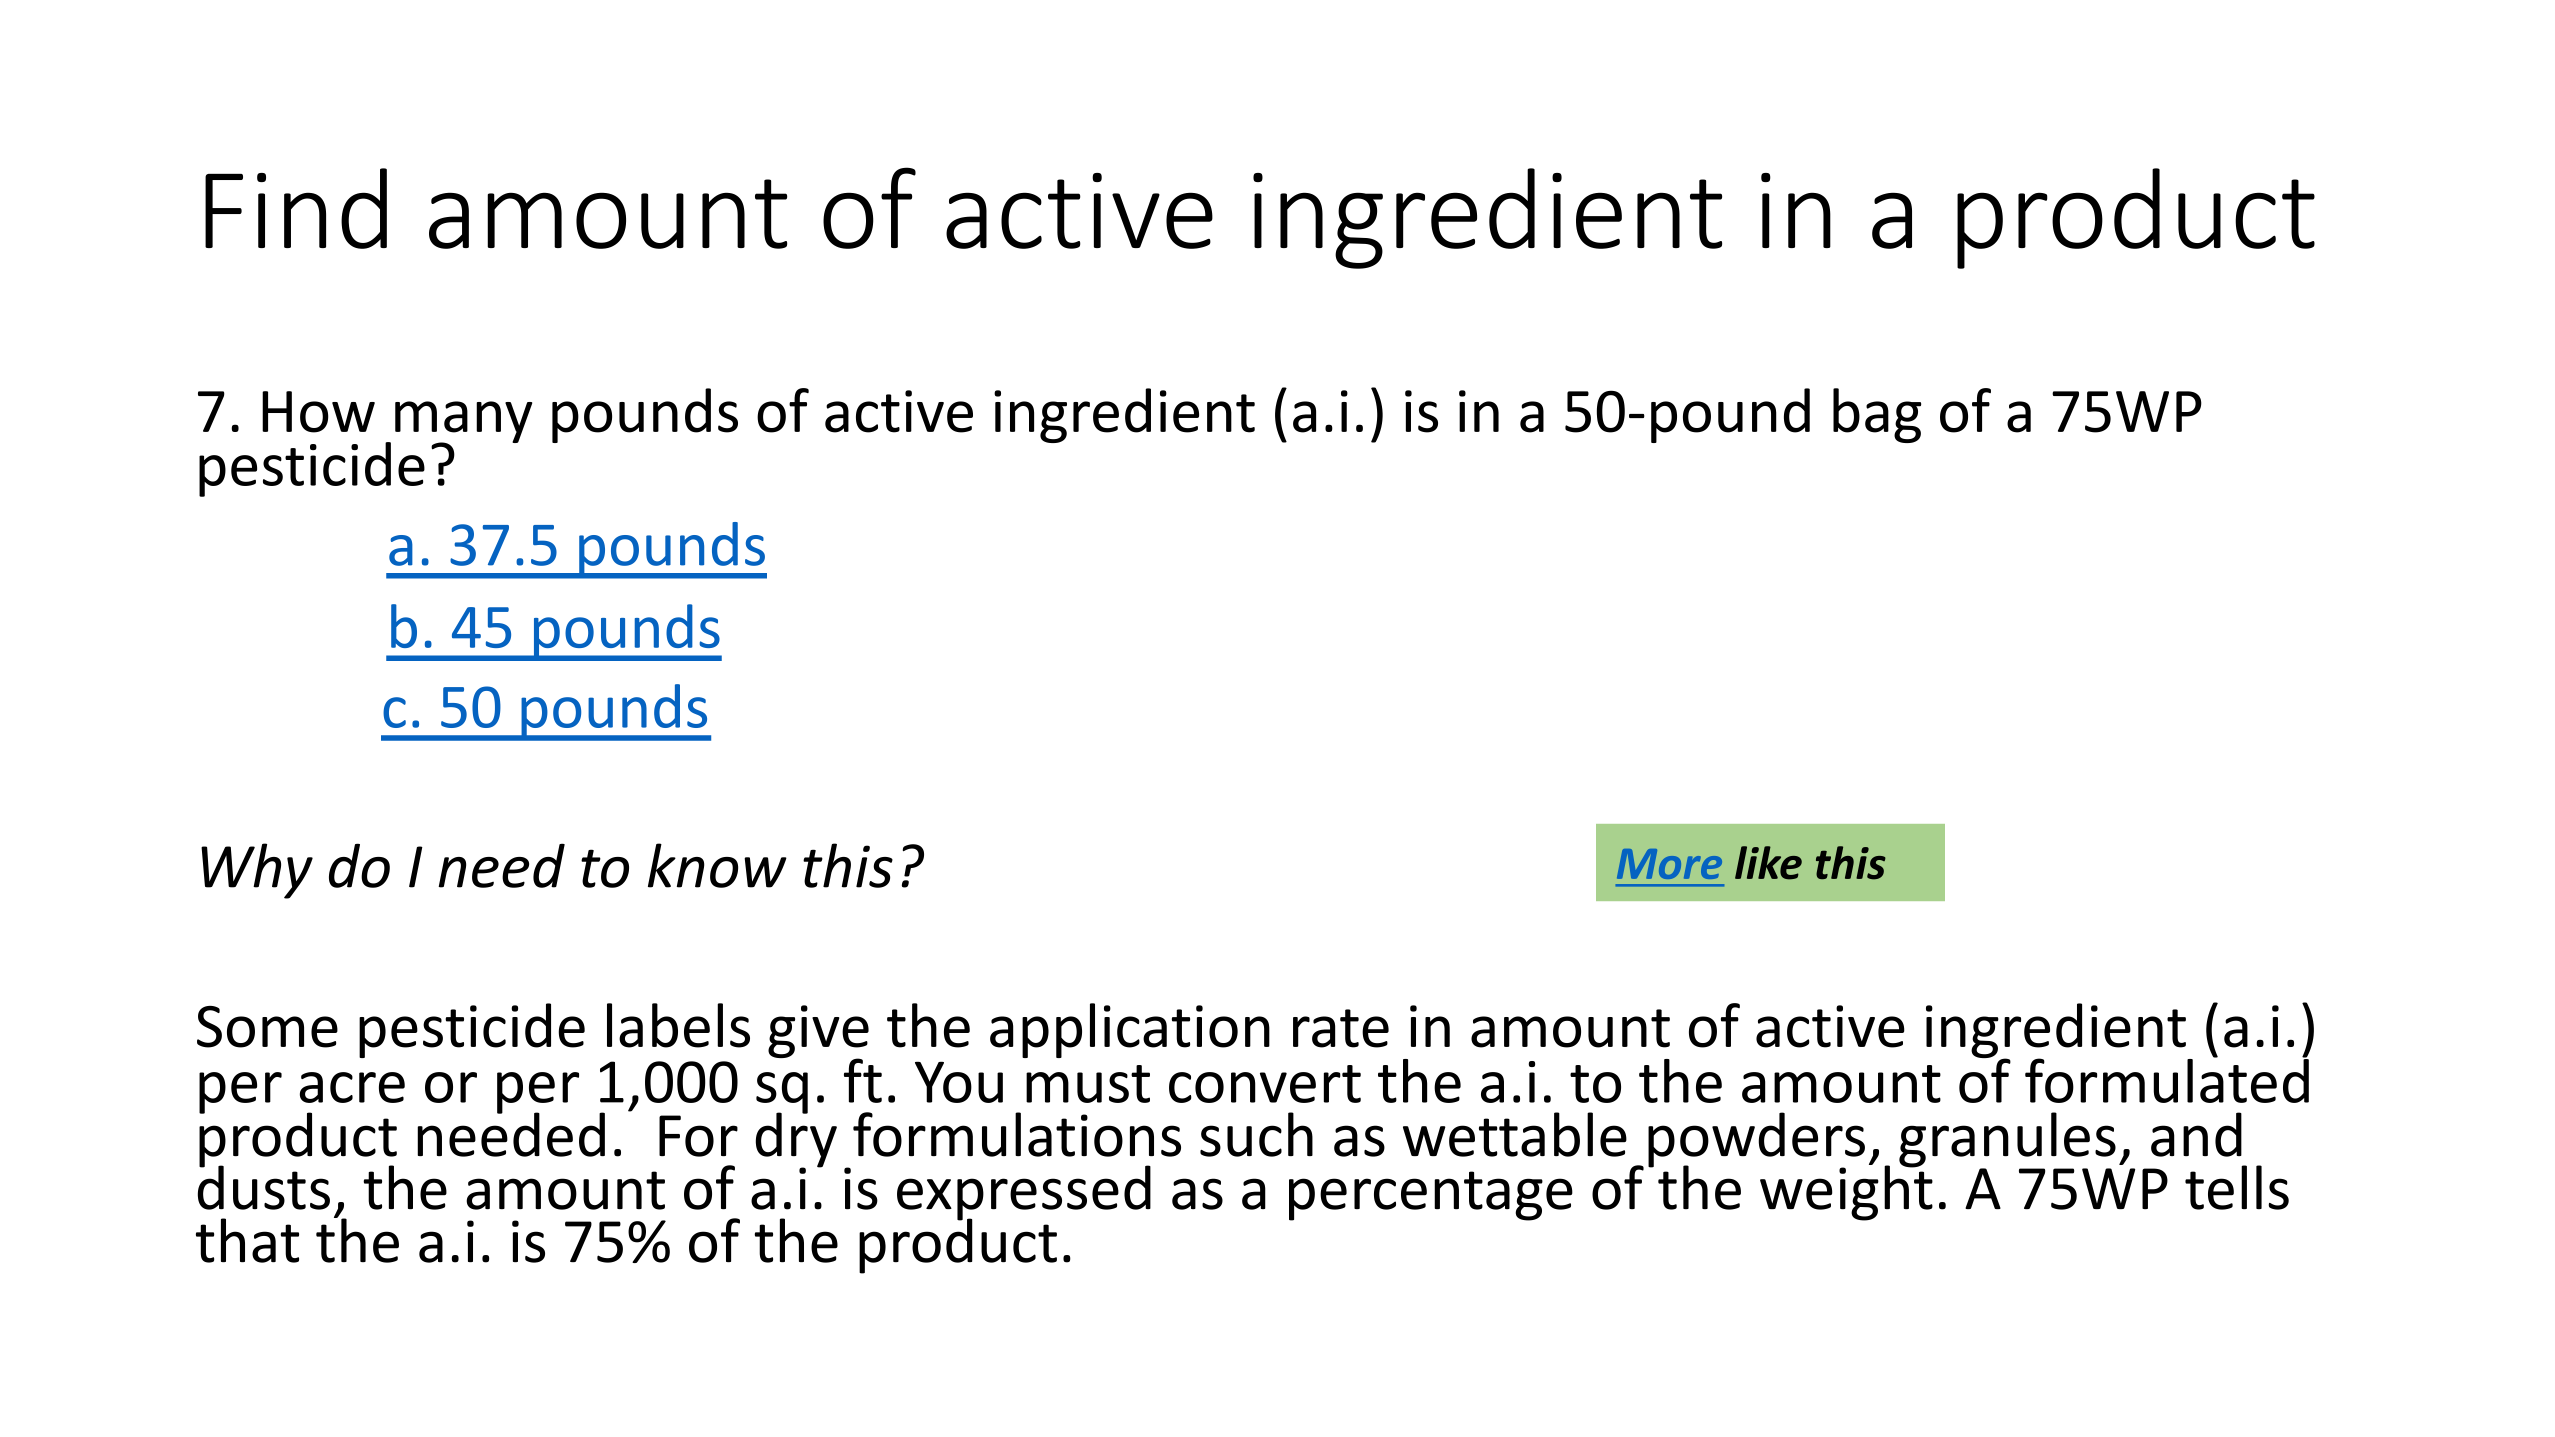  What do you see at coordinates (1130, 1030) in the screenshot?
I see `application` at bounding box center [1130, 1030].
